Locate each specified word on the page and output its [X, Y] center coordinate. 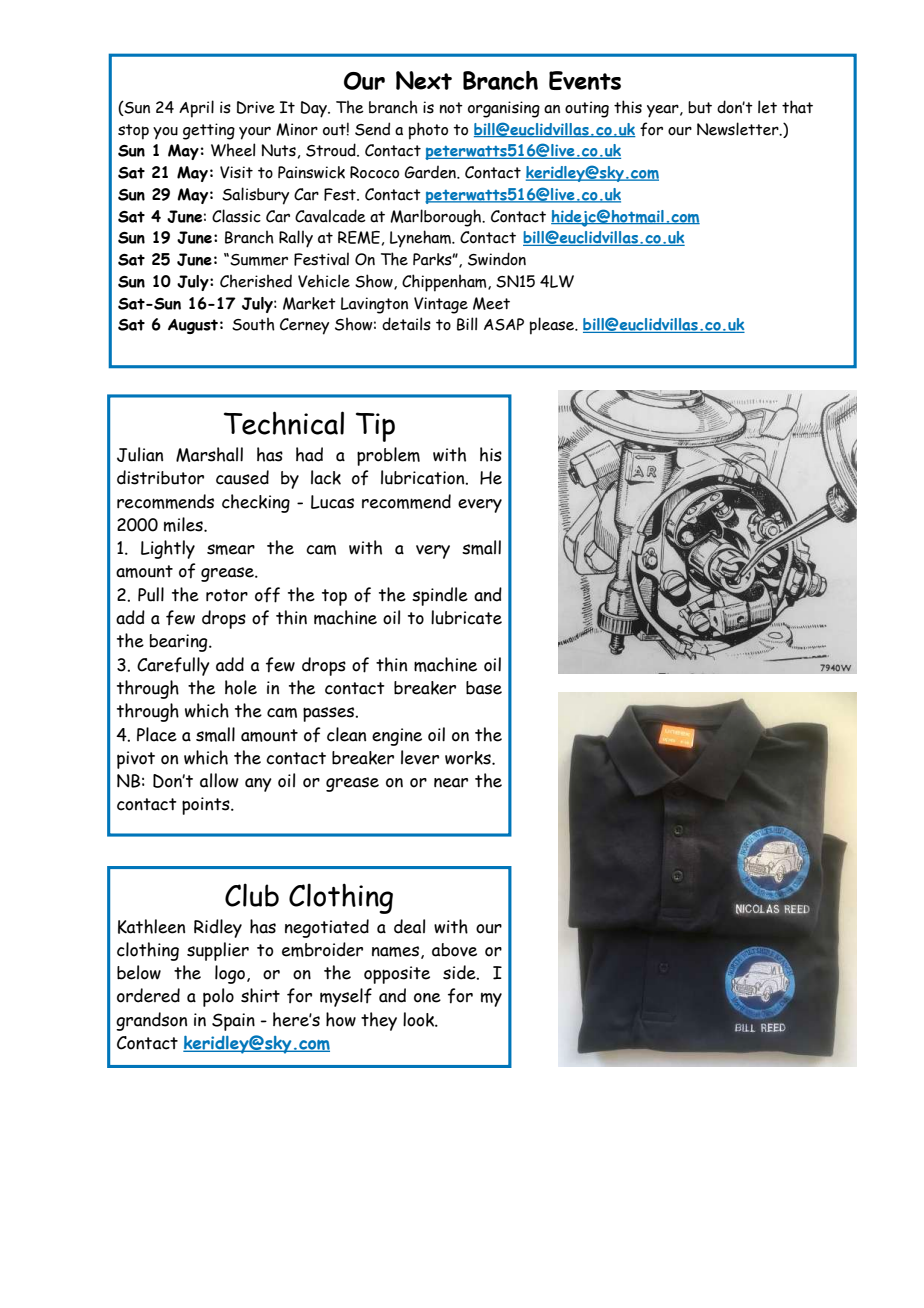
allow [219, 780]
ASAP [504, 324]
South [253, 324]
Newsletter [739, 129]
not [451, 108]
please [553, 326]
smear [231, 549]
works [469, 758]
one [427, 998]
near [451, 783]
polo [218, 997]
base [484, 688]
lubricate [466, 617]
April [196, 109]
